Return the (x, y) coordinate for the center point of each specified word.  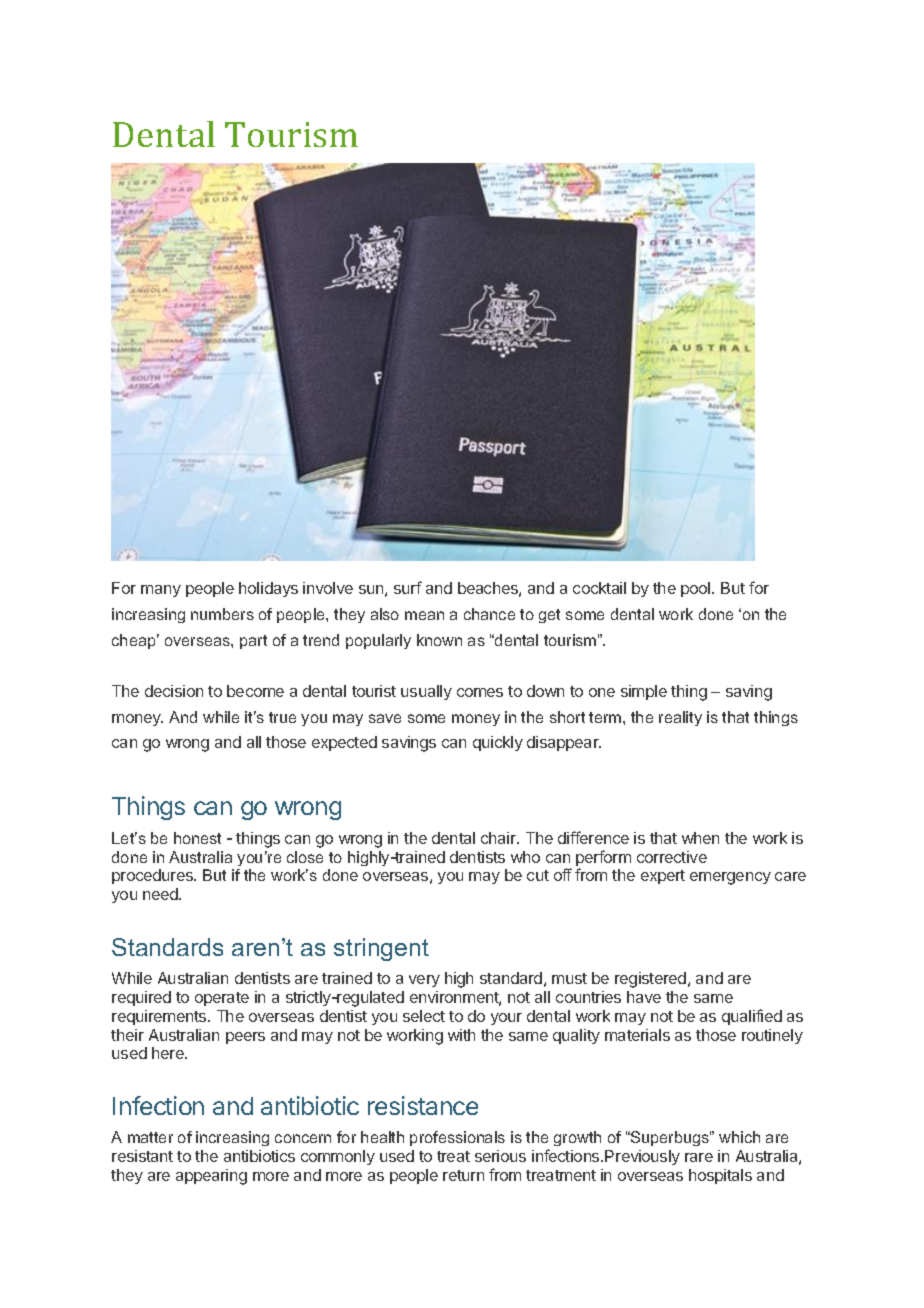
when (700, 838)
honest (197, 838)
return (463, 1175)
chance (489, 614)
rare (699, 1157)
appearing (211, 1177)
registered (652, 980)
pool (697, 589)
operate (222, 999)
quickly (498, 743)
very (424, 981)
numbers (222, 614)
